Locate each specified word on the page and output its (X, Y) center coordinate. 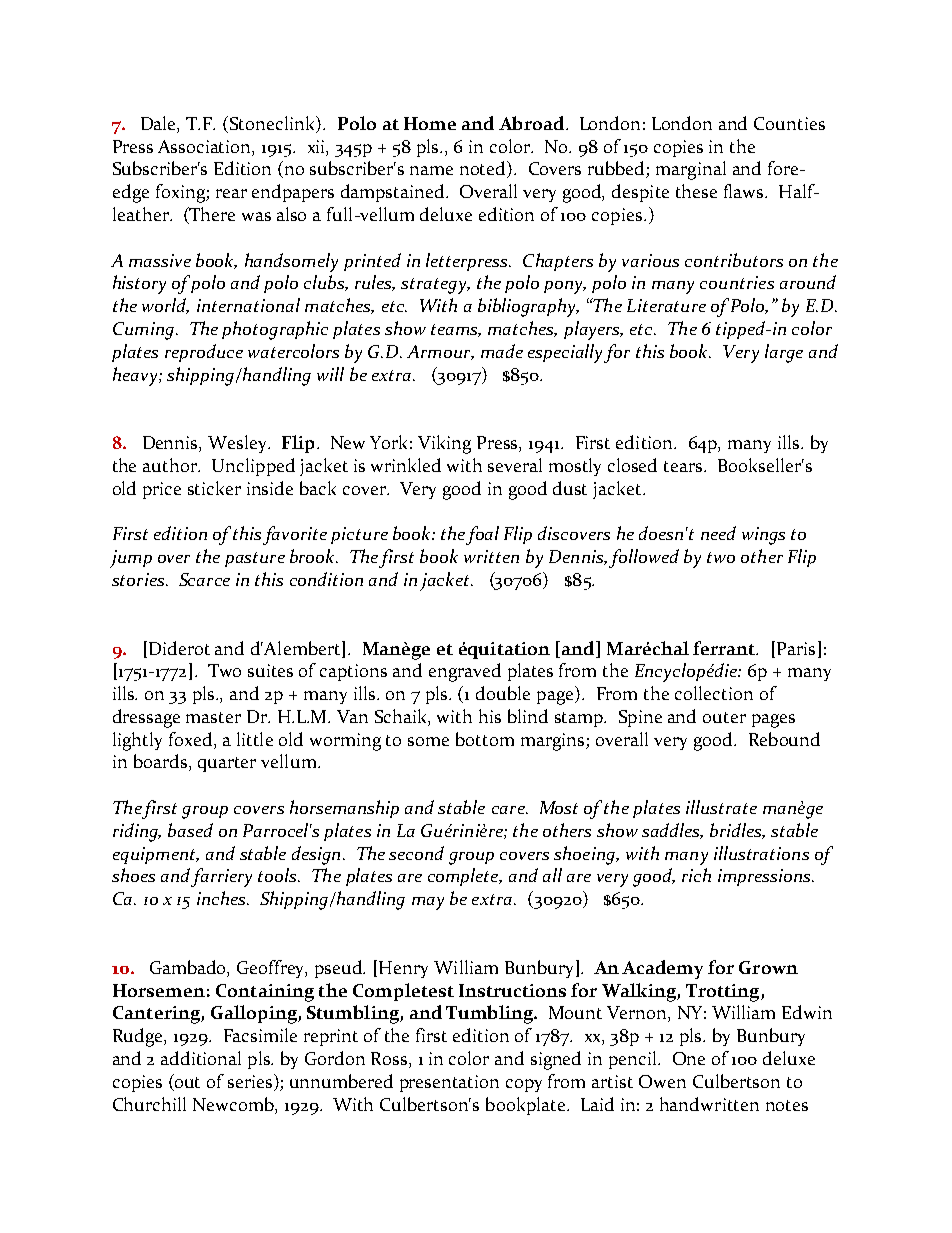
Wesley (239, 444)
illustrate (721, 807)
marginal (691, 170)
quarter (227, 764)
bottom (485, 739)
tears (684, 466)
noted (484, 169)
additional (201, 1058)
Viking (444, 444)
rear (231, 193)
